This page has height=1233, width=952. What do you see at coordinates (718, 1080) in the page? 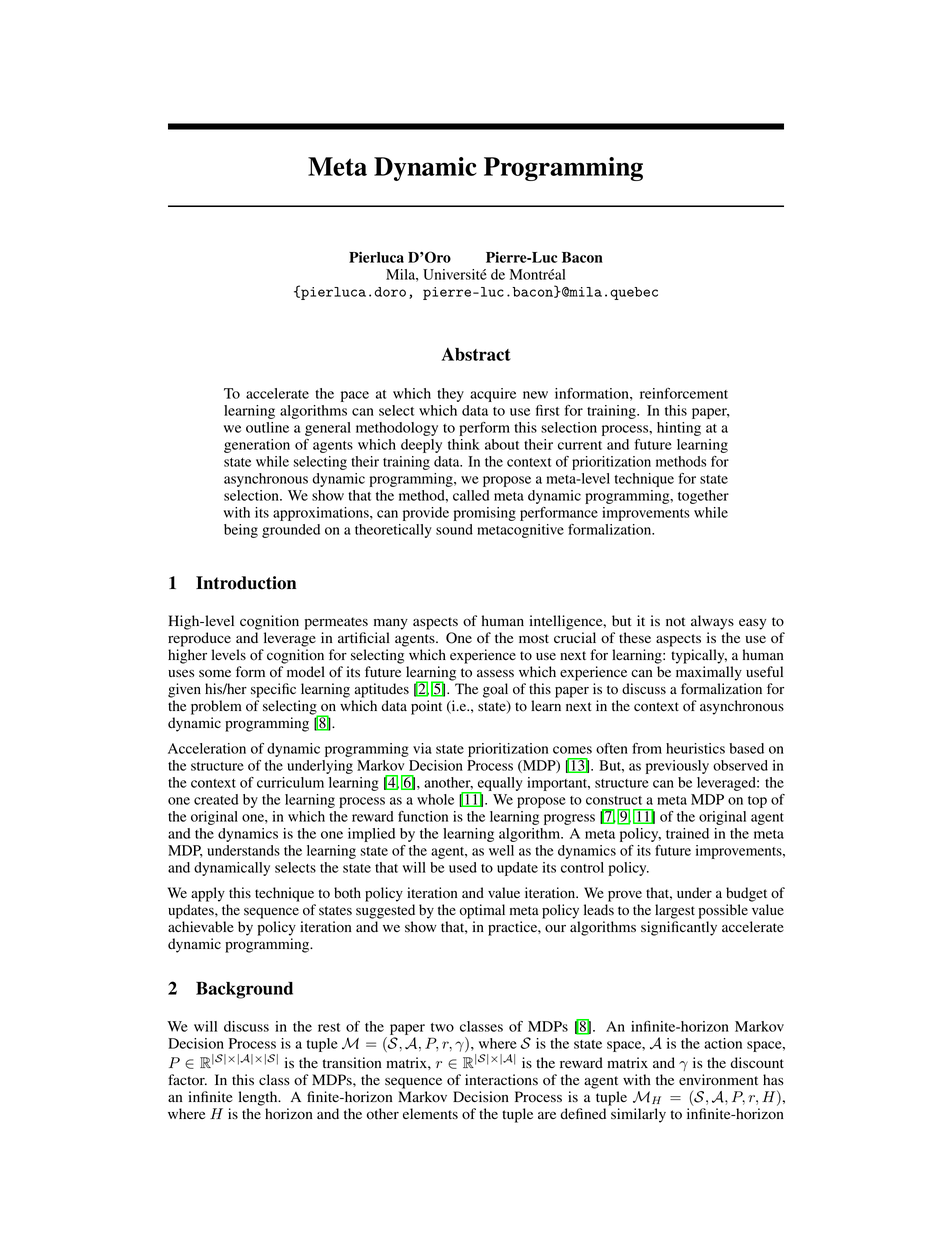
I see `environment` at bounding box center [718, 1080].
